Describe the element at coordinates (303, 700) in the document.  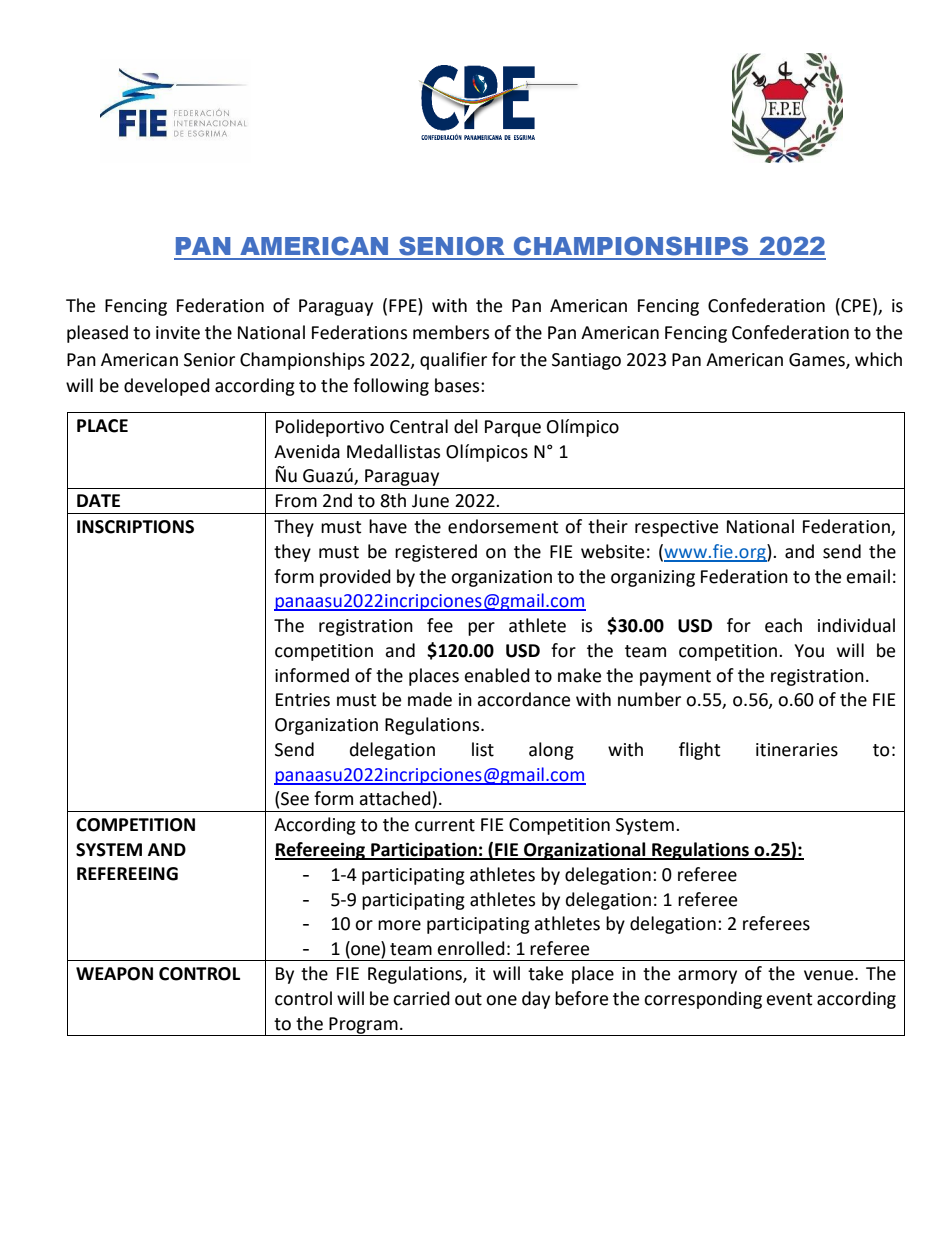
I see `Entries` at that location.
